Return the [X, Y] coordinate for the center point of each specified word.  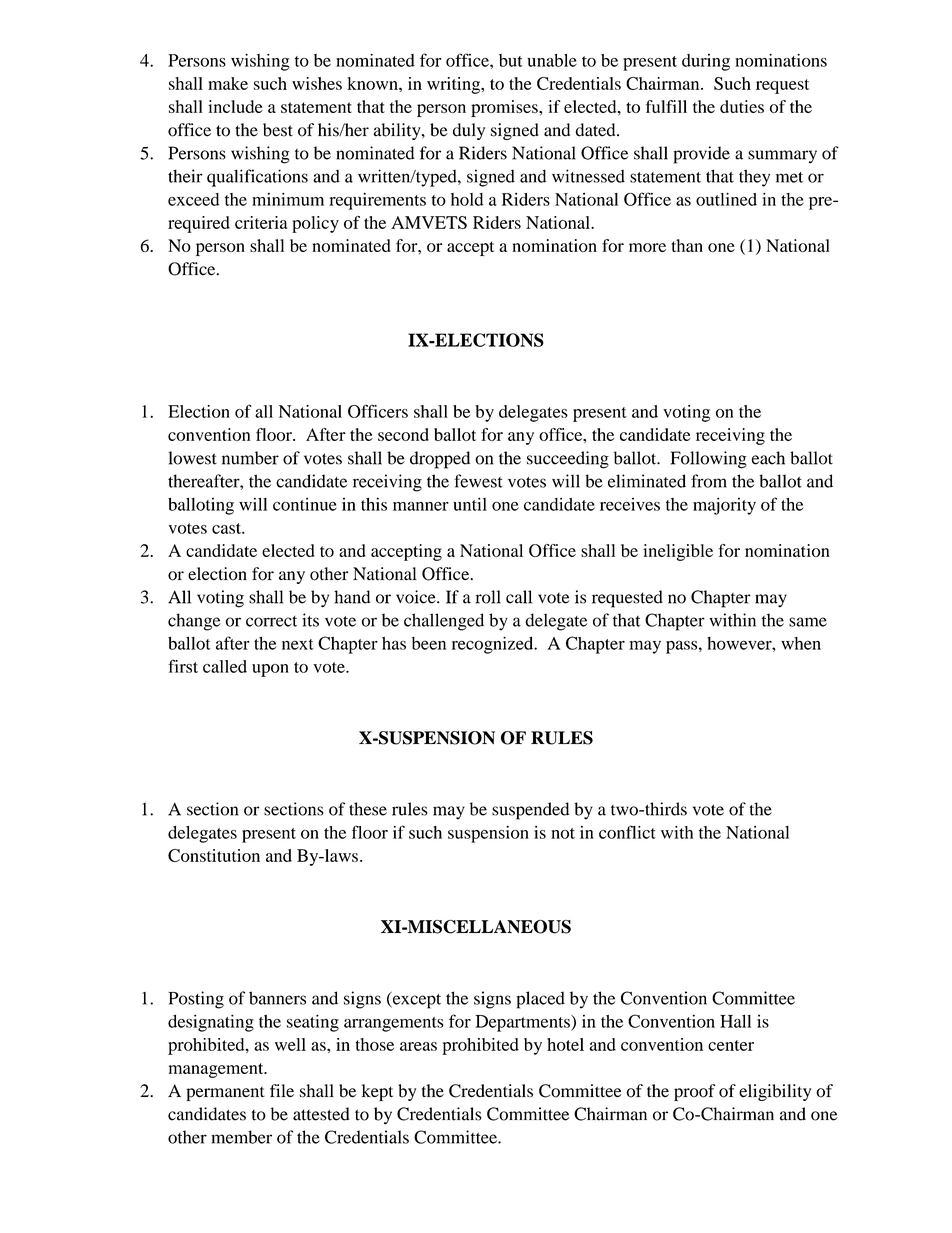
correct [271, 621]
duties [742, 106]
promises [505, 108]
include [235, 106]
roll [488, 597]
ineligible [678, 552]
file [282, 1090]
